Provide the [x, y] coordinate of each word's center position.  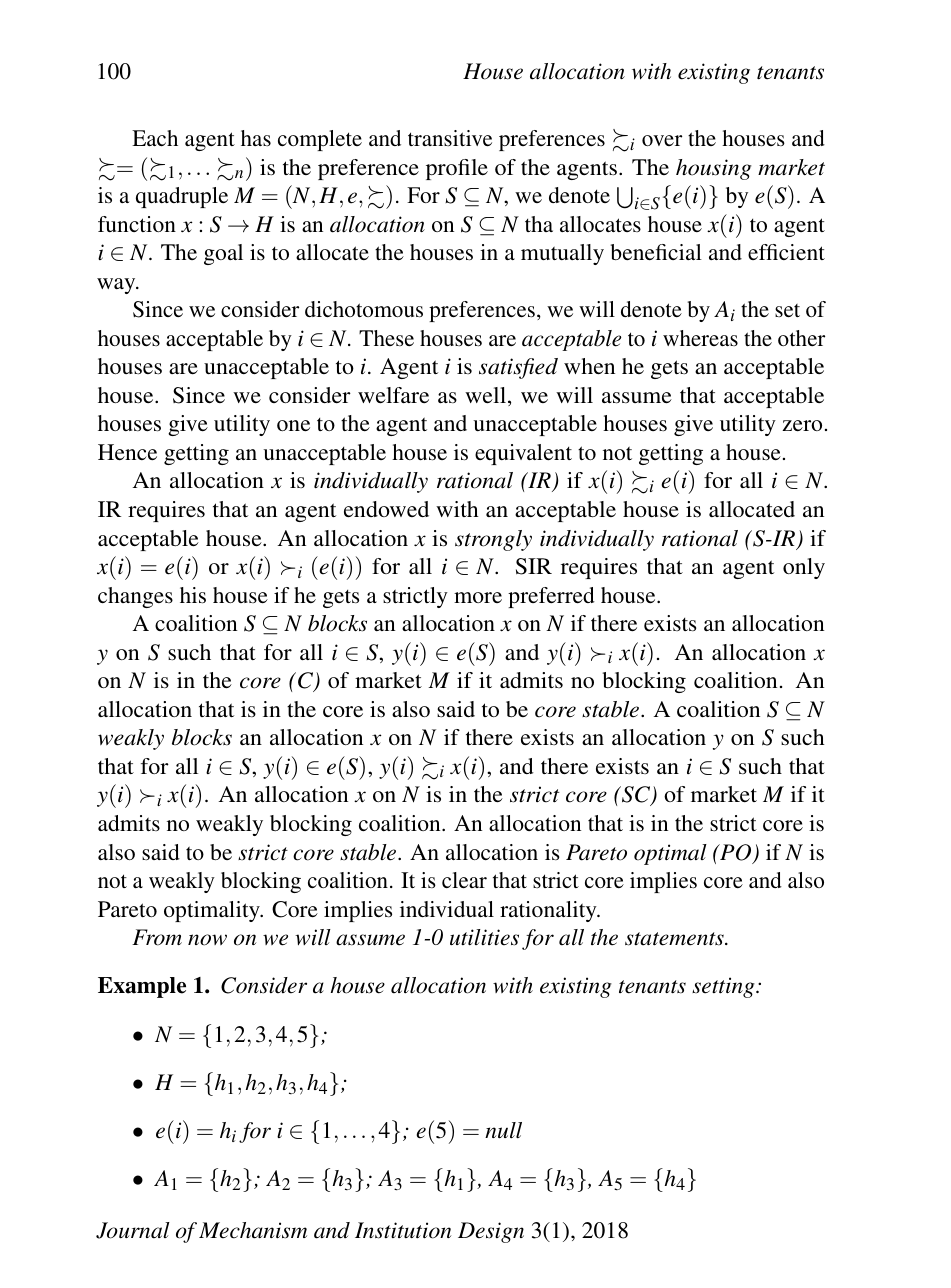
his [193, 595]
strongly [493, 540]
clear [464, 880]
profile [457, 169]
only [804, 568]
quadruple [182, 197]
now [207, 940]
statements [675, 939]
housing [714, 169]
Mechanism [253, 1230]
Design [491, 1232]
